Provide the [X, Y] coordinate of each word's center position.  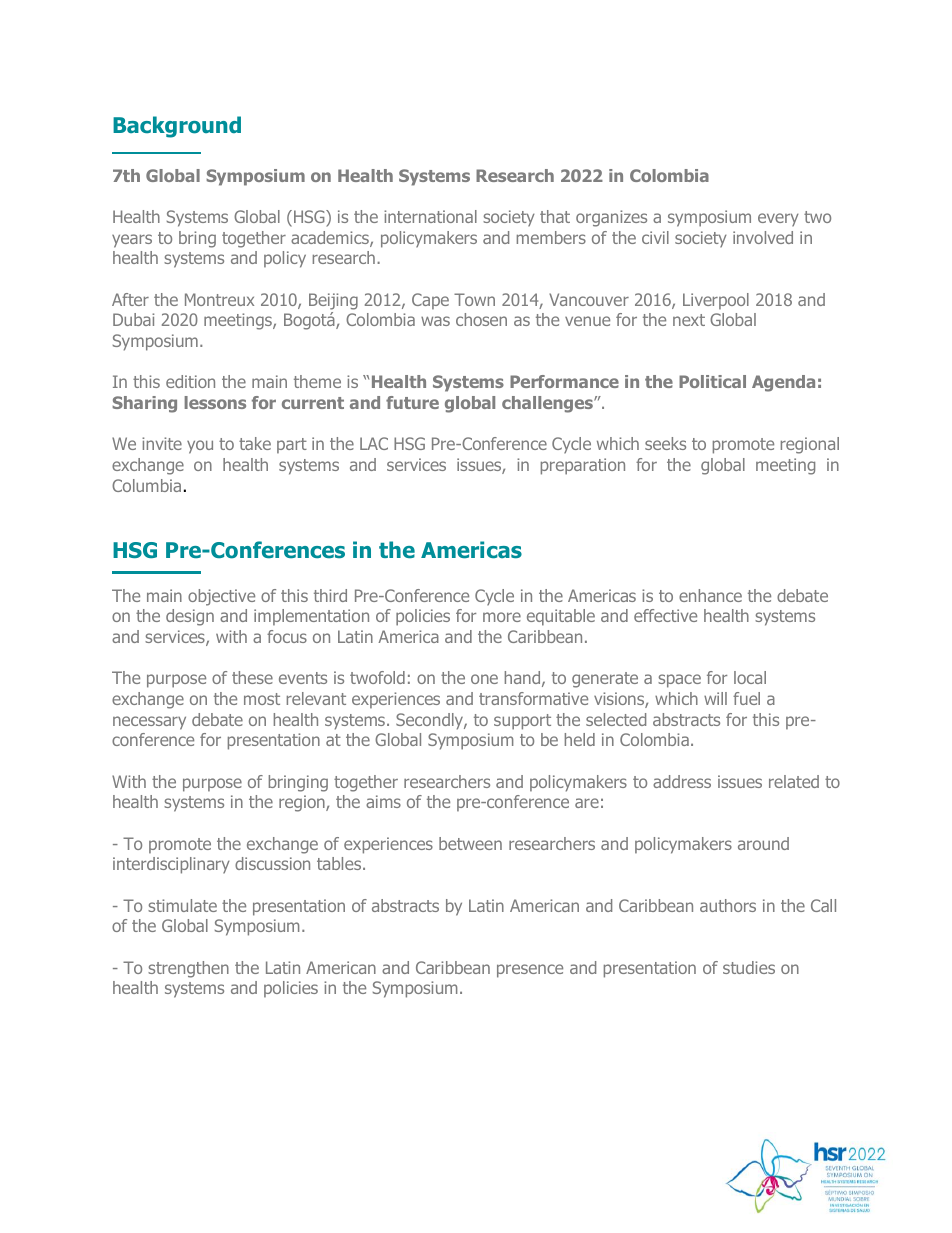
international [430, 216]
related [794, 781]
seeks [665, 443]
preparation [583, 466]
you [200, 447]
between [470, 843]
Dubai [133, 319]
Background [177, 127]
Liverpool [716, 301]
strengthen [188, 969]
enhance [710, 595]
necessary [149, 723]
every [778, 220]
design [190, 617]
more [502, 617]
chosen [481, 319]
